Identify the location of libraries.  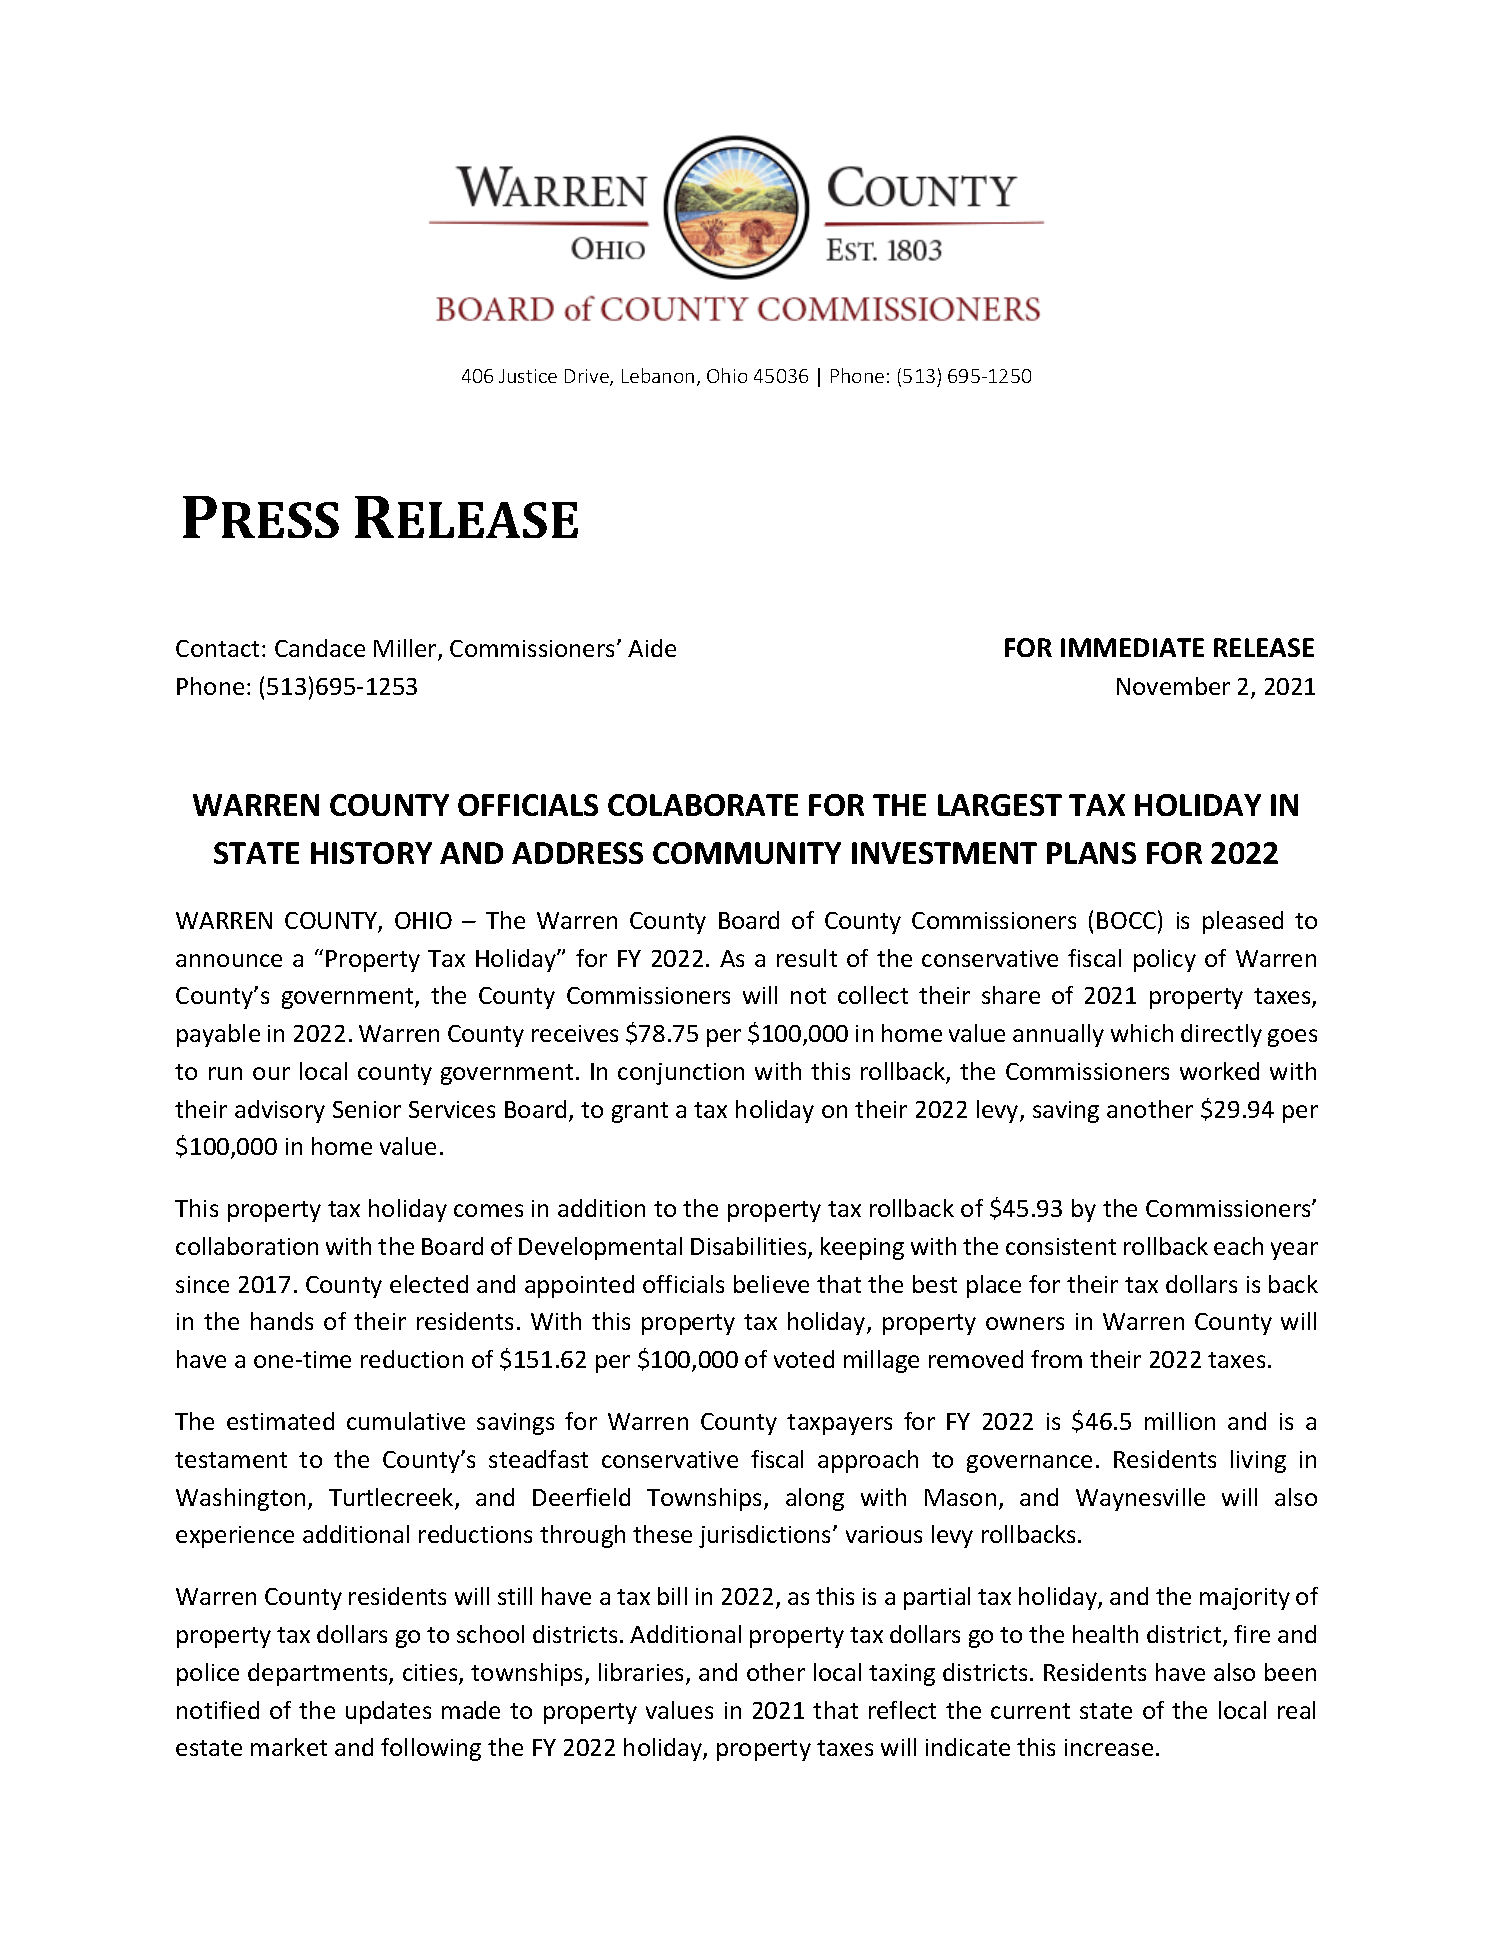
(643, 1673).
